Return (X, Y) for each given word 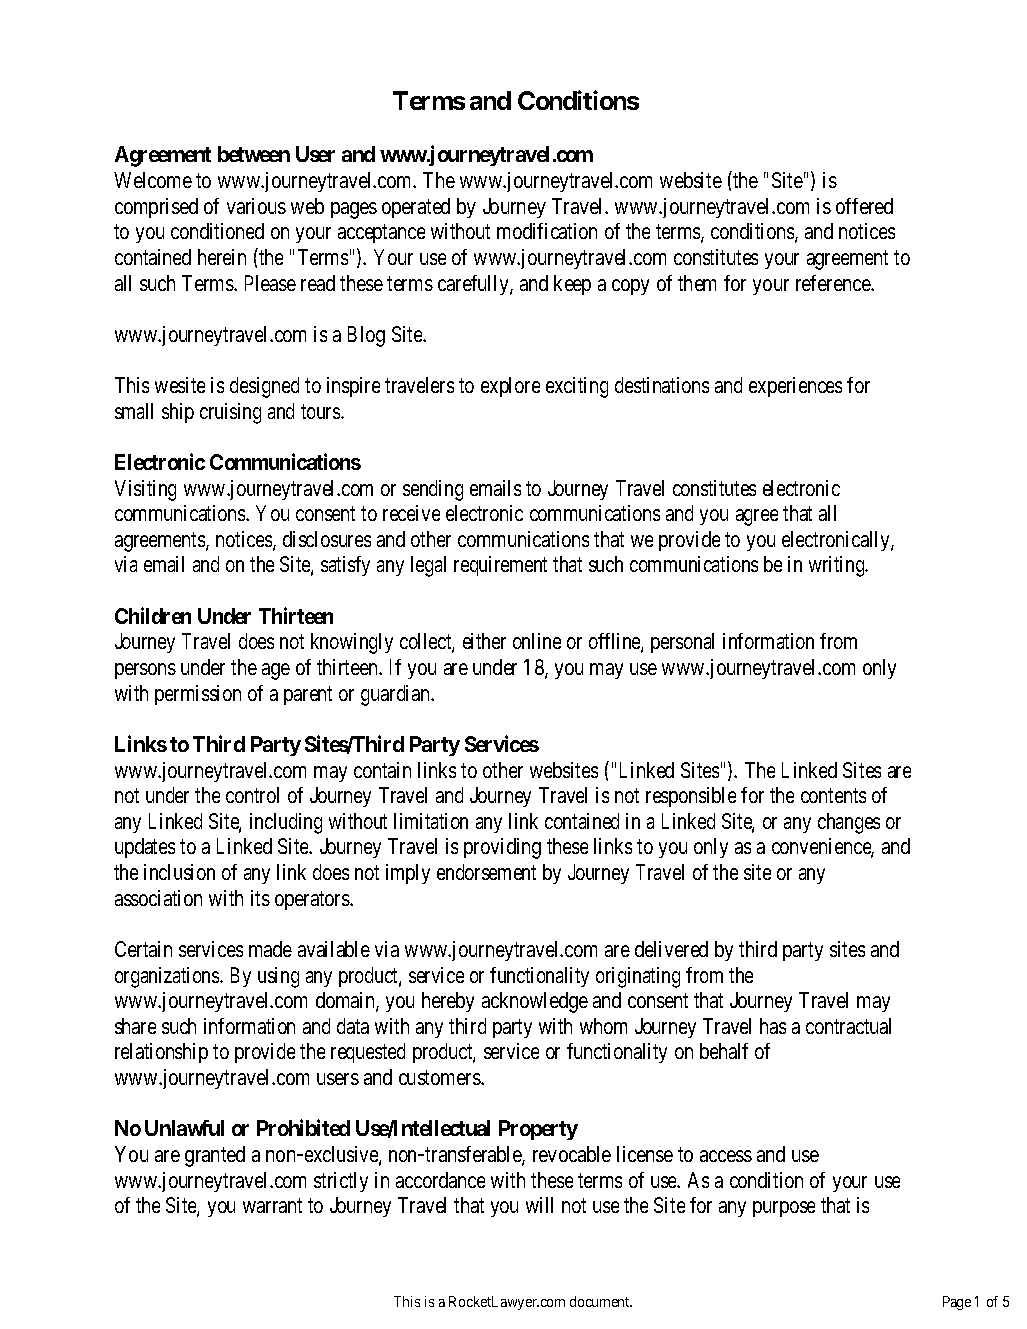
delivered (671, 949)
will (539, 1205)
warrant (272, 1206)
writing (838, 566)
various (256, 206)
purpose (784, 1209)
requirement (500, 566)
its (260, 898)
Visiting (145, 490)
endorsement (486, 872)
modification (547, 231)
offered (864, 206)
